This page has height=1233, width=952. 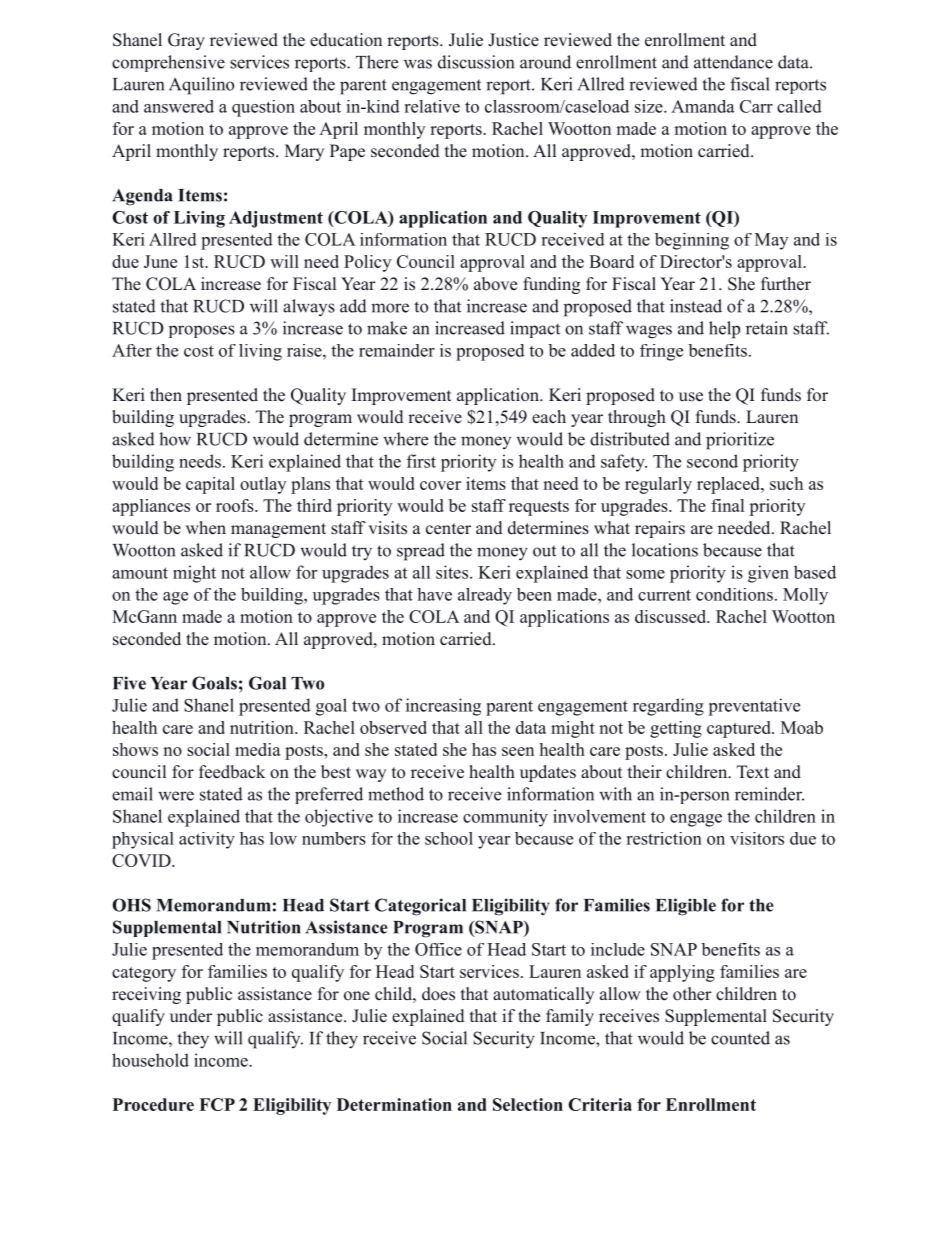 I want to click on sites, so click(x=452, y=572).
